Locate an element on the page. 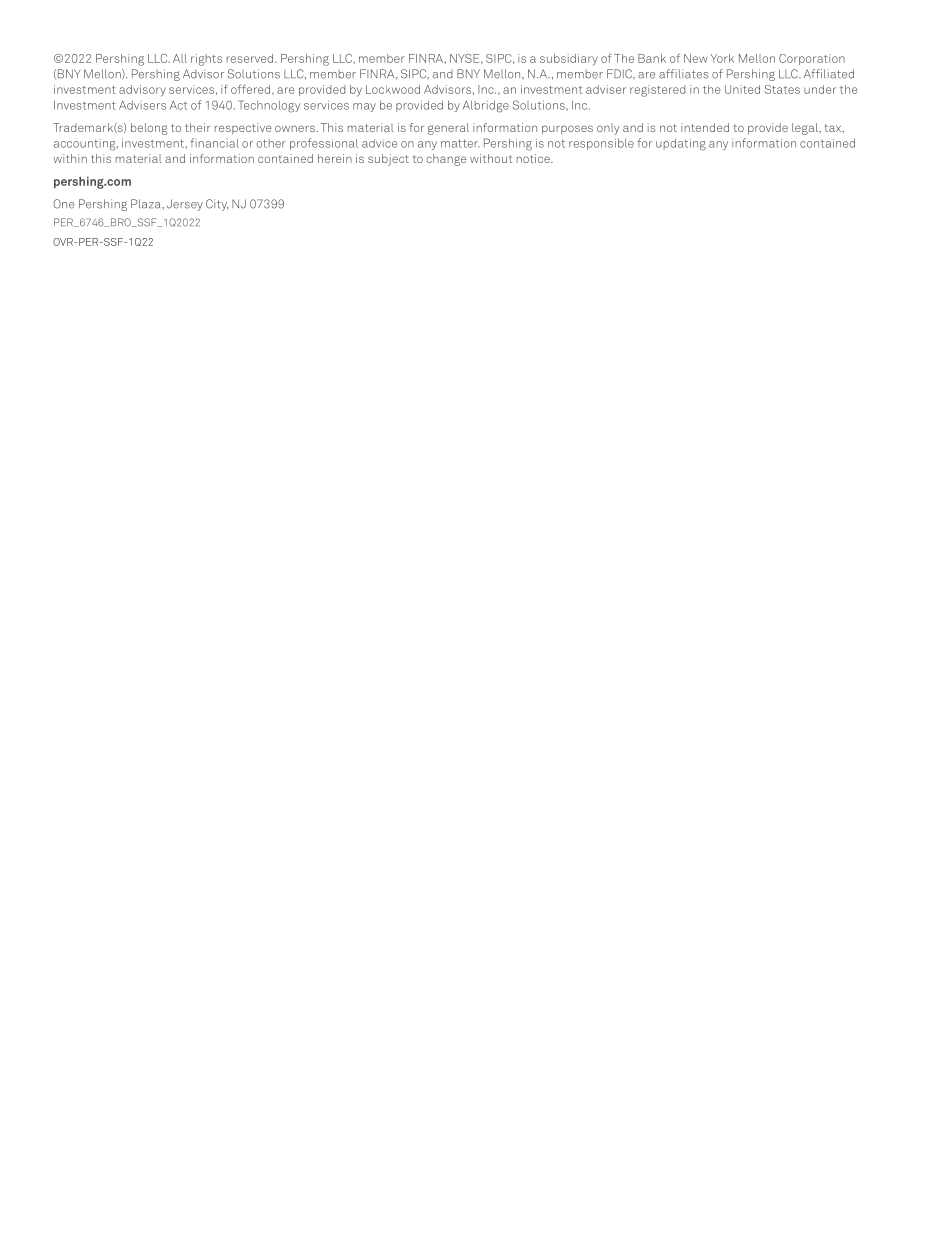 The image size is (952, 1233). notice is located at coordinates (534, 158).
